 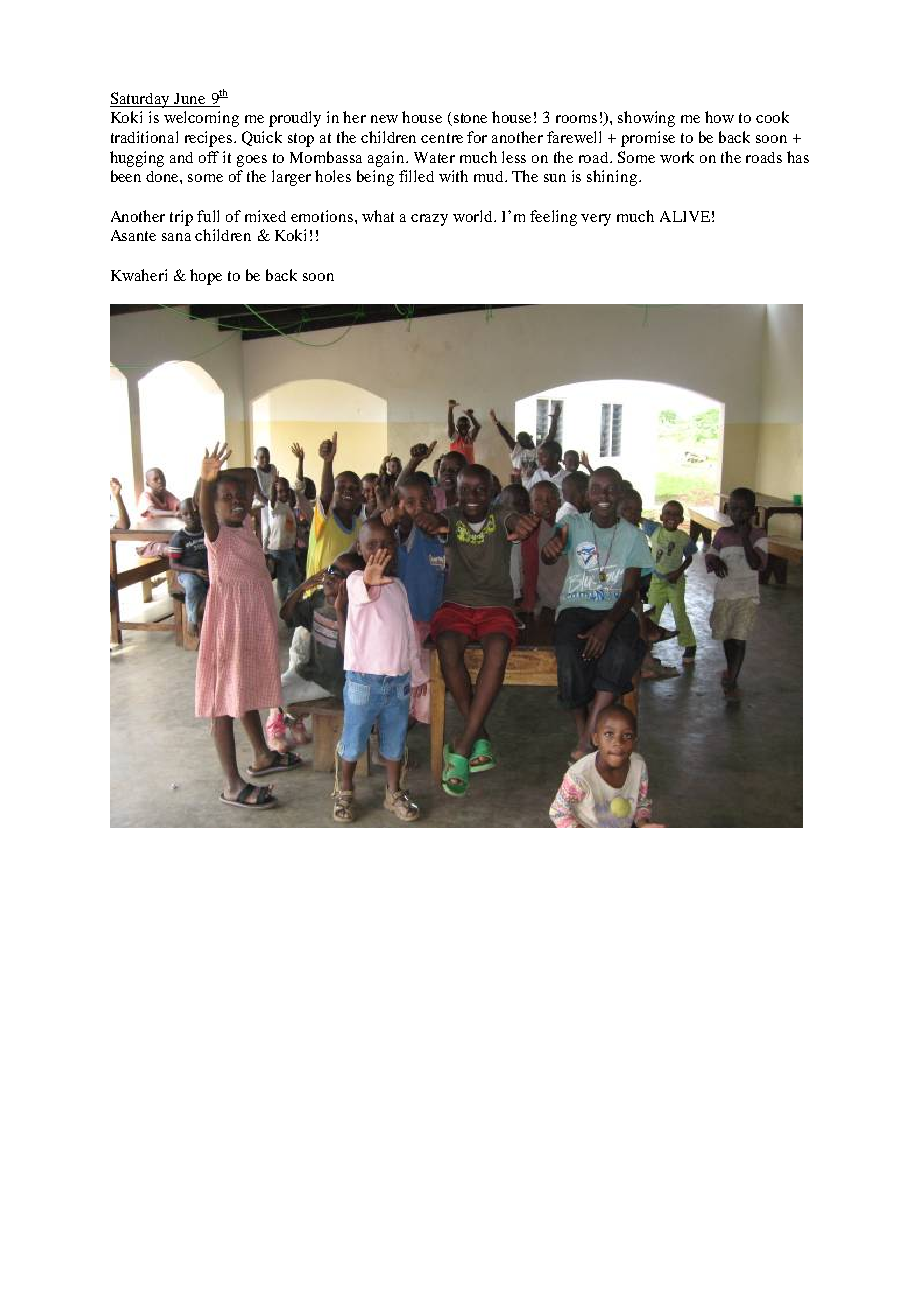 What do you see at coordinates (453, 176) in the screenshot?
I see `with` at bounding box center [453, 176].
